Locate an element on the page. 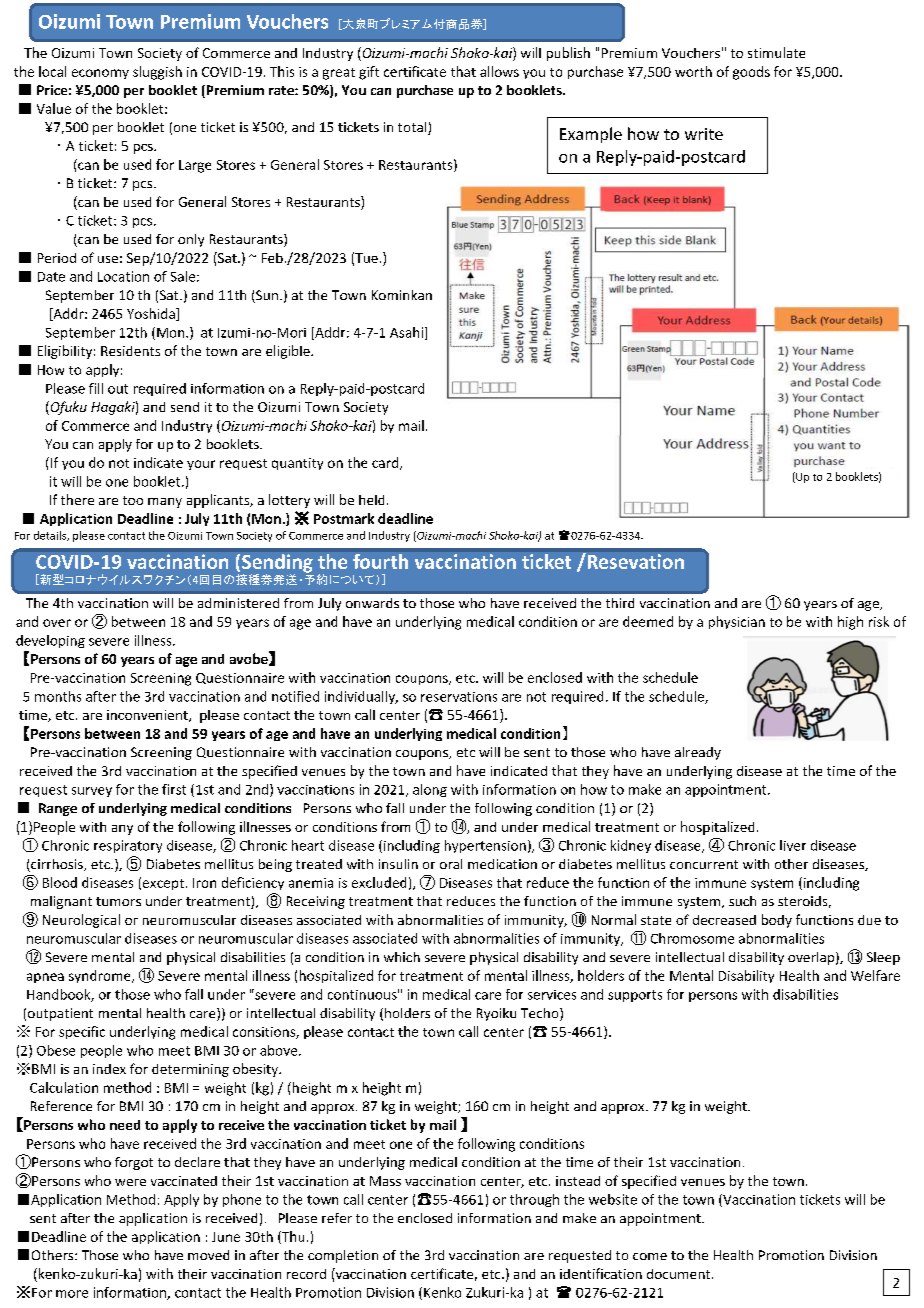 The width and height of the document is (924, 1308). goods is located at coordinates (751, 73).
